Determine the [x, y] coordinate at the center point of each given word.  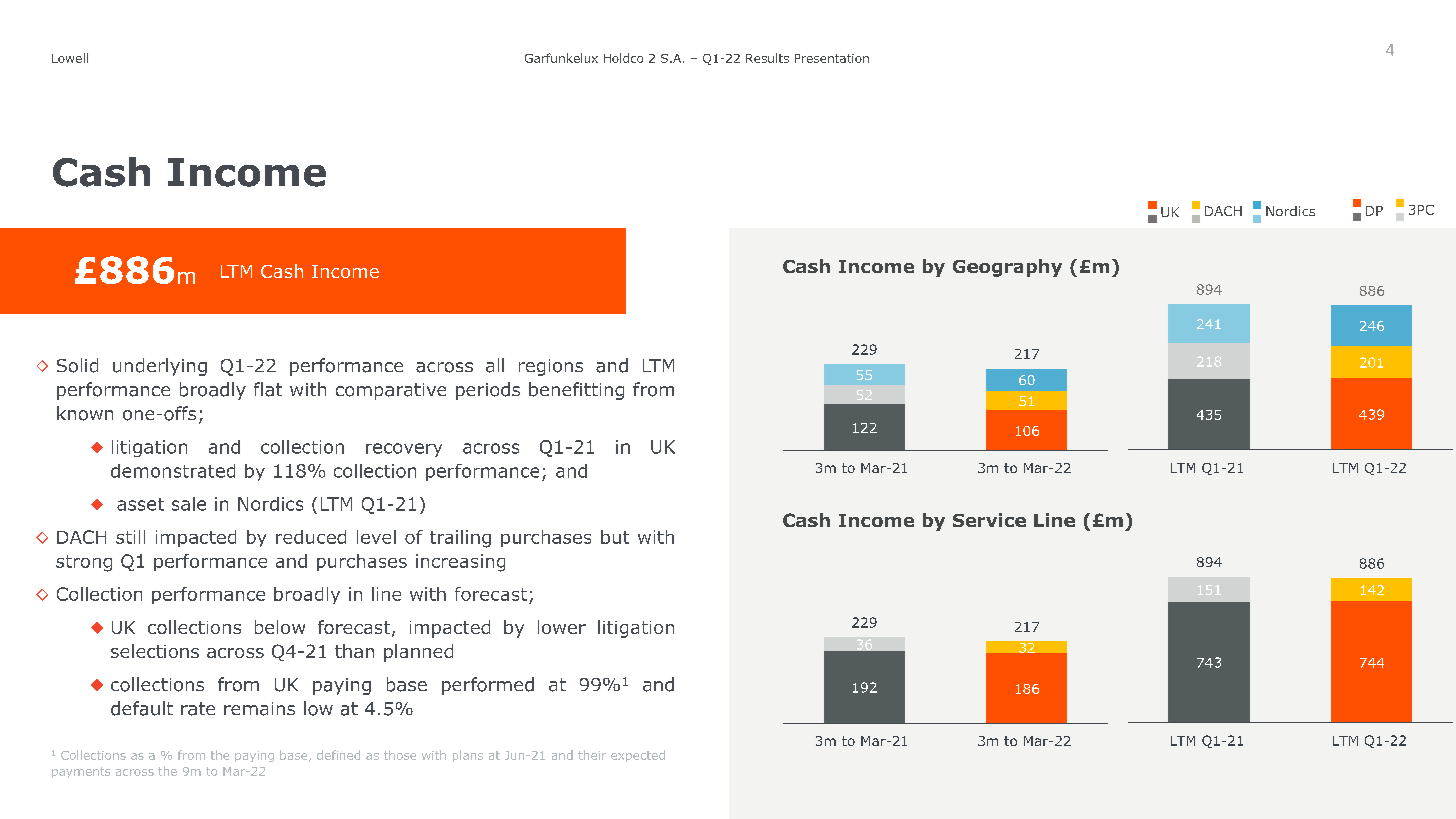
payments [81, 772]
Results [767, 58]
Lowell [70, 58]
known [85, 413]
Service [989, 520]
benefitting [576, 391]
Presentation [832, 58]
